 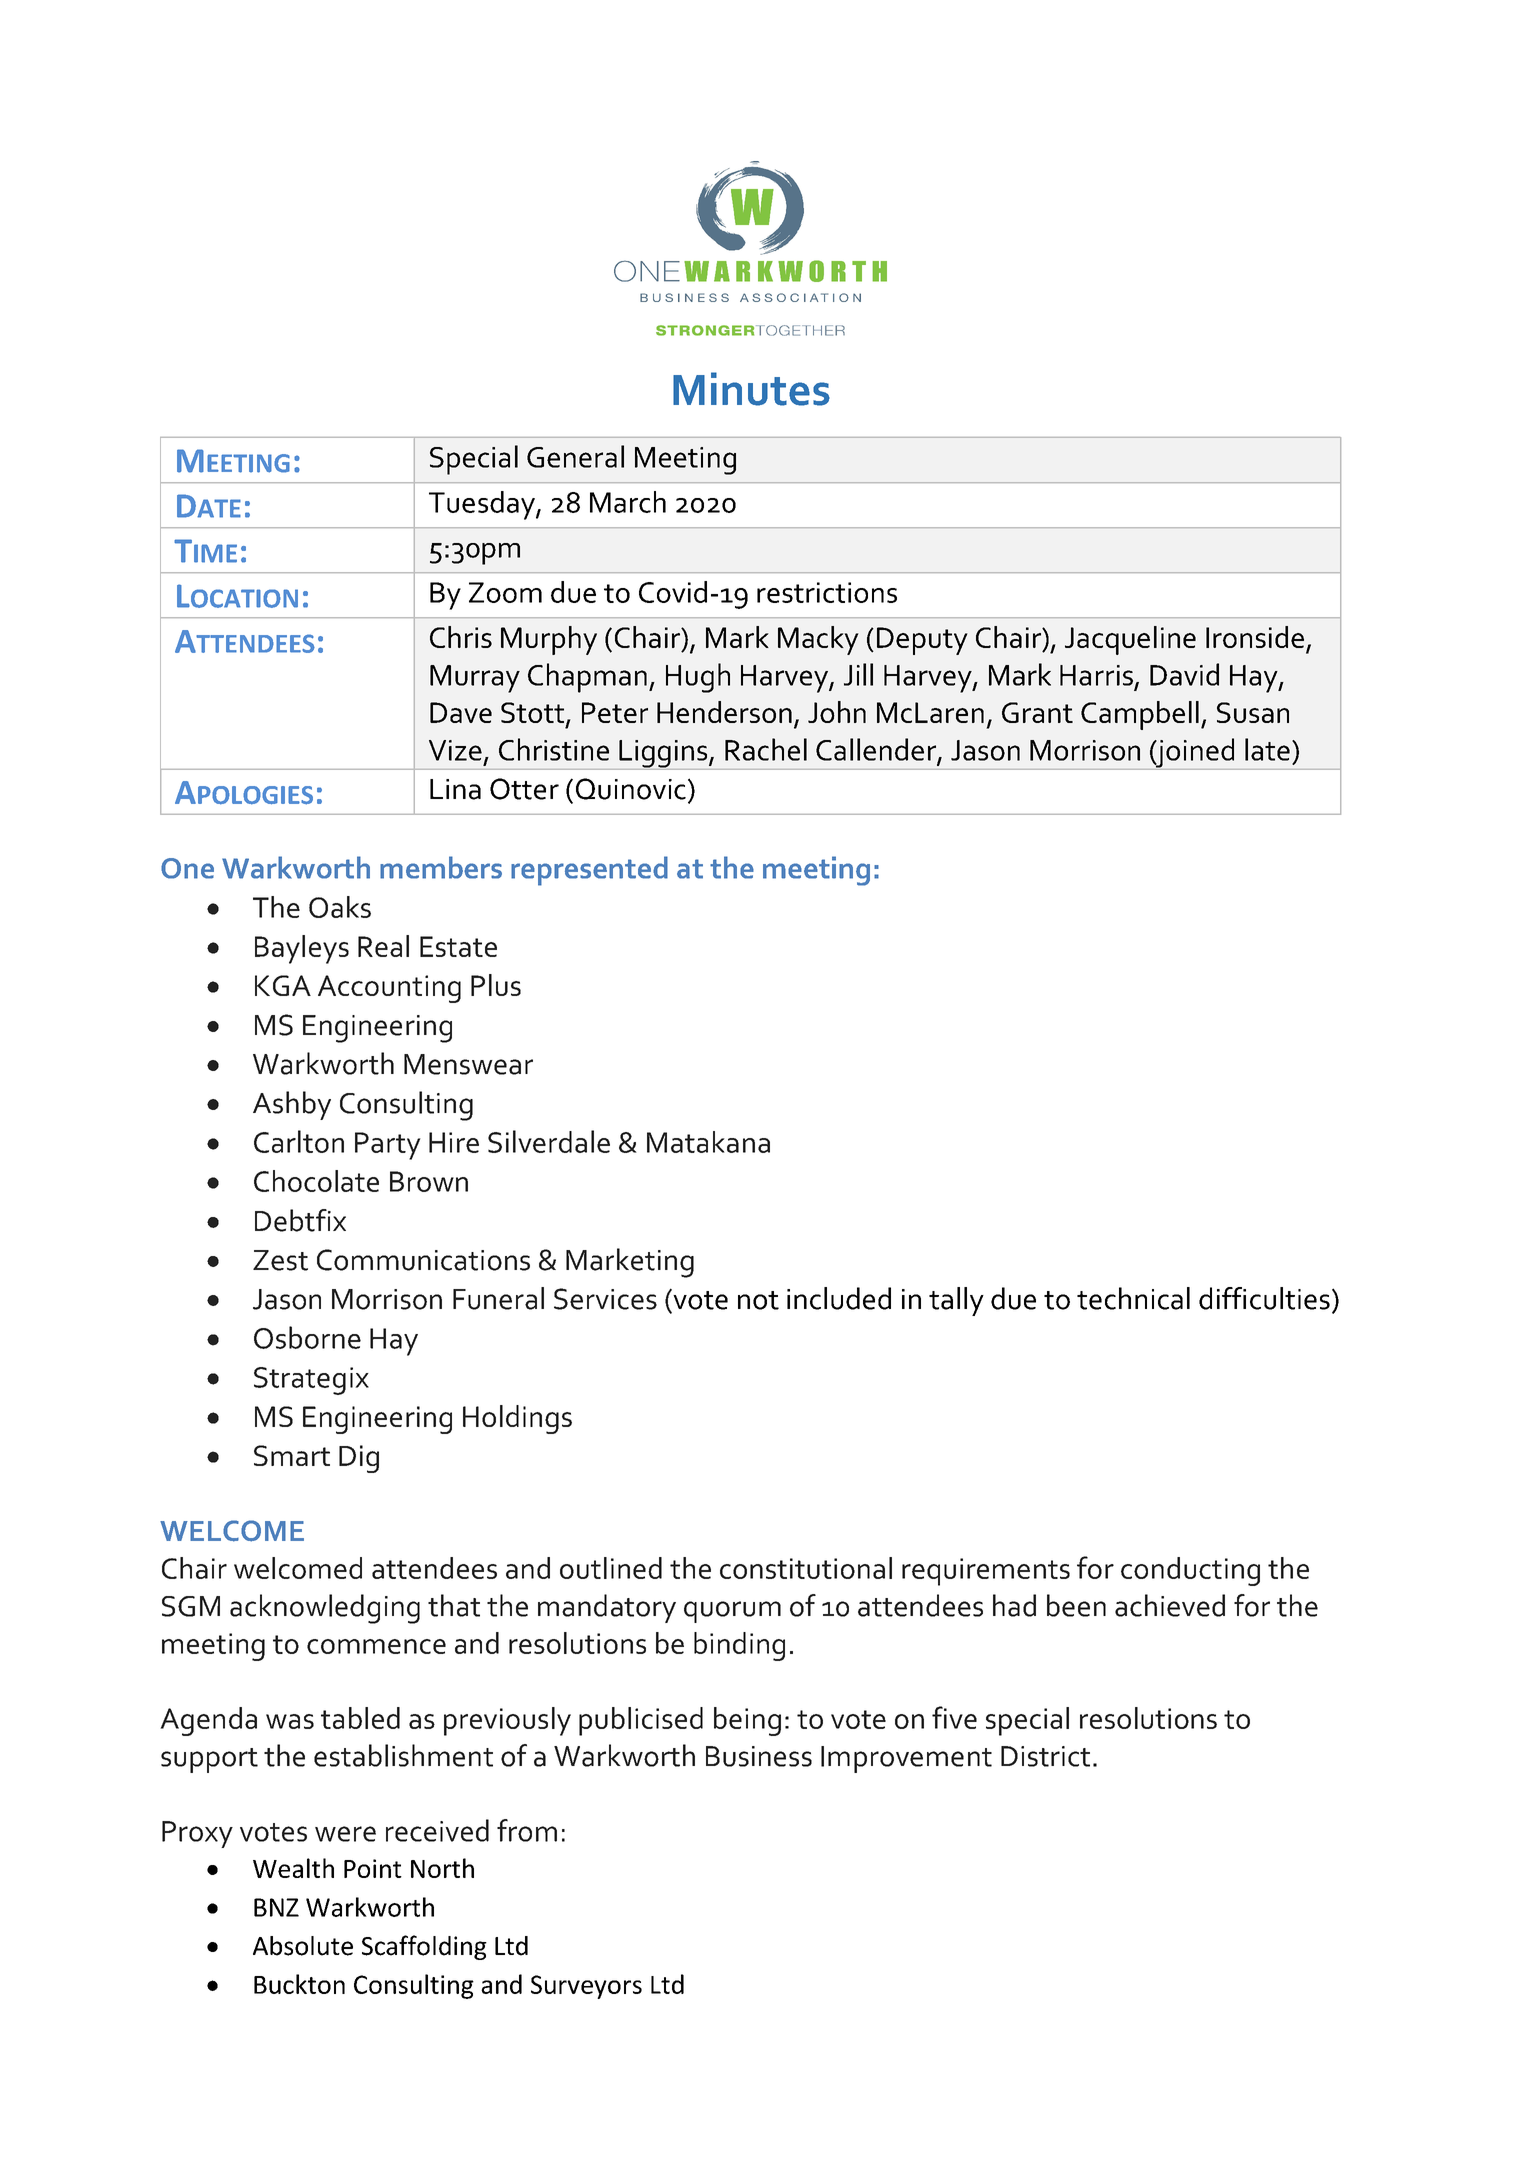 I want to click on Oaks, so click(x=340, y=907).
